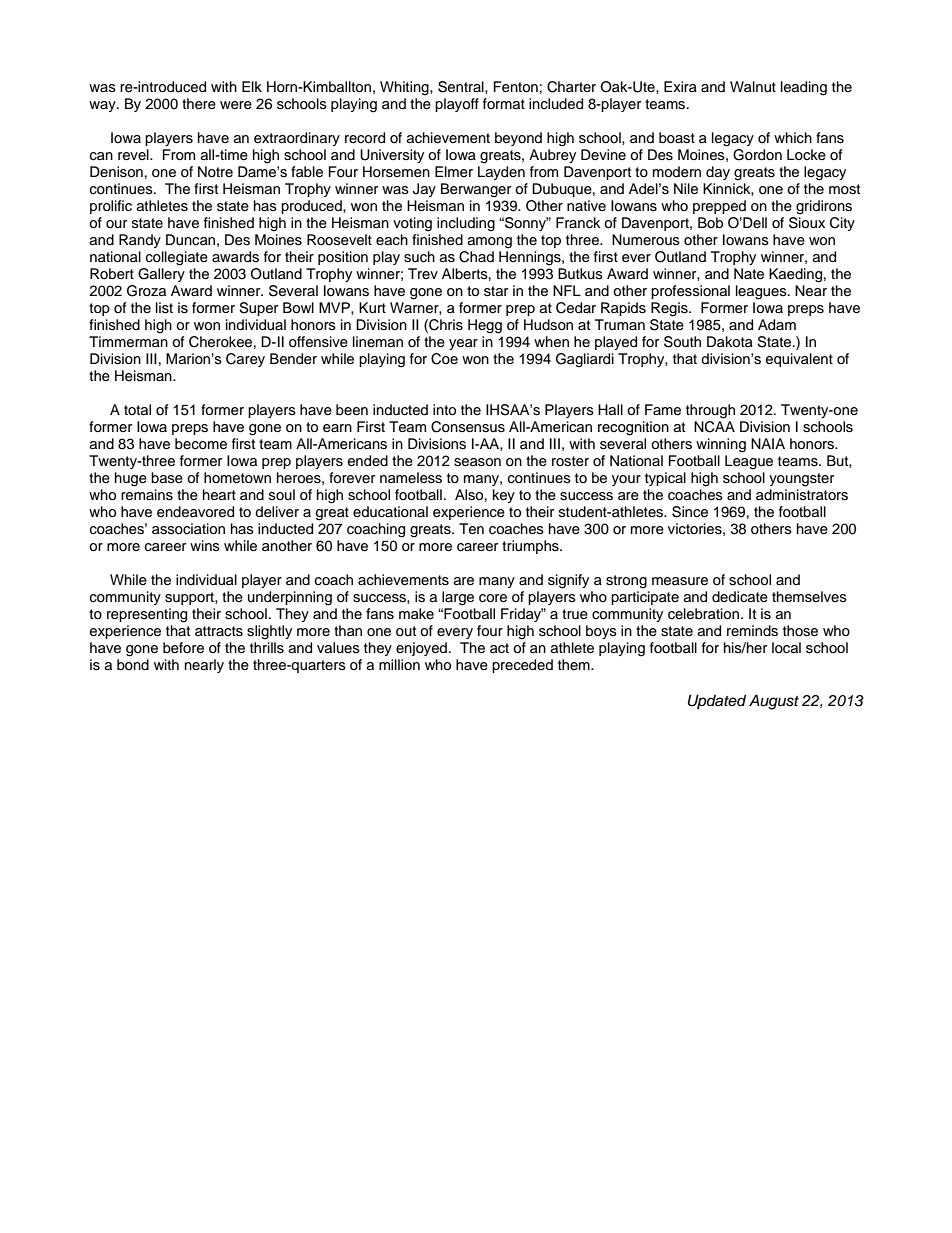 This page has width=952, height=1233. What do you see at coordinates (476, 257) in the page?
I see `Chad` at bounding box center [476, 257].
